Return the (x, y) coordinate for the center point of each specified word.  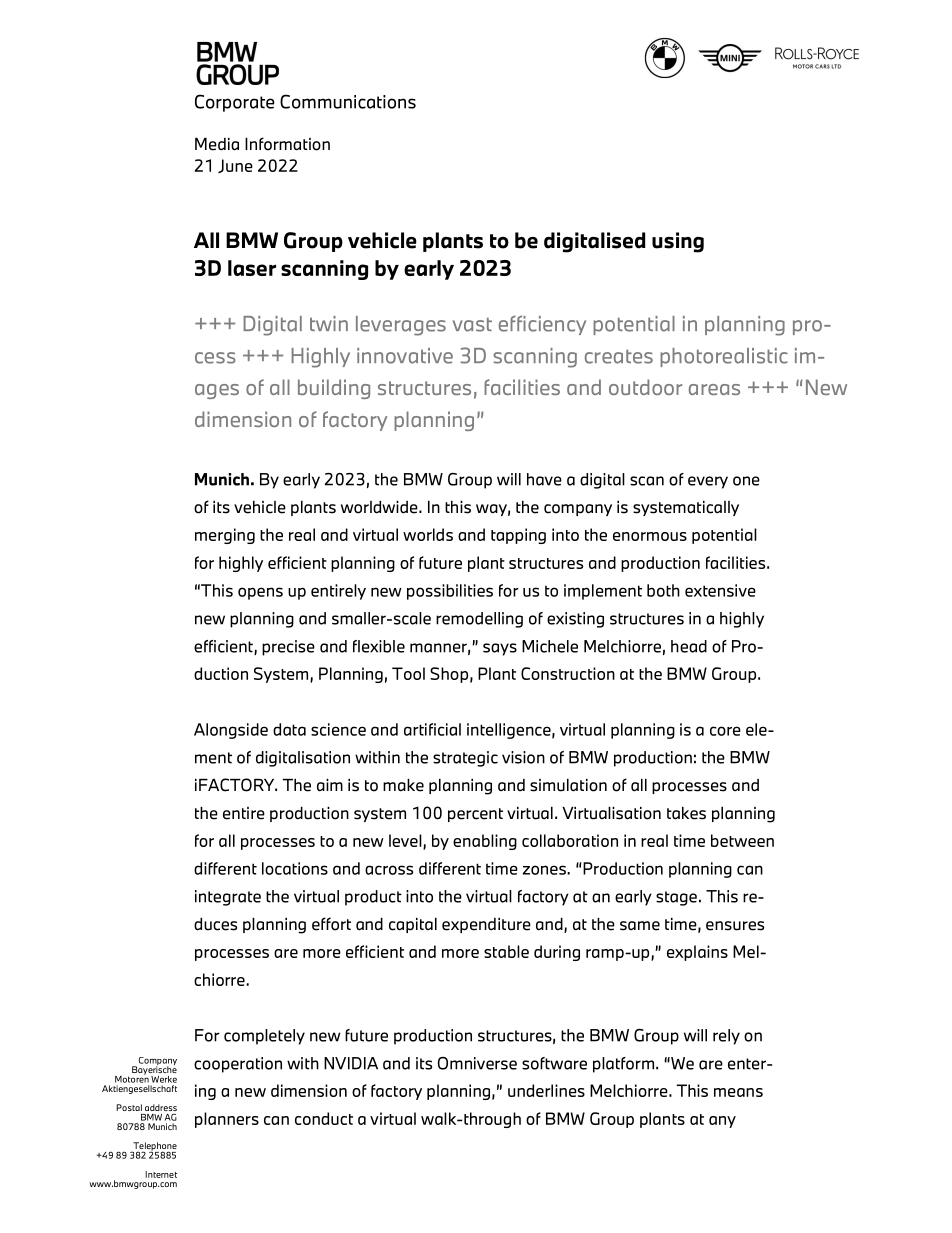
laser (252, 268)
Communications (348, 101)
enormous (650, 536)
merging (225, 536)
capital (413, 925)
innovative (405, 356)
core (725, 731)
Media (217, 144)
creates (619, 356)
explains (697, 953)
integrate (228, 898)
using (678, 242)
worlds (428, 534)
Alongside (231, 731)
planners (227, 1120)
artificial (432, 729)
